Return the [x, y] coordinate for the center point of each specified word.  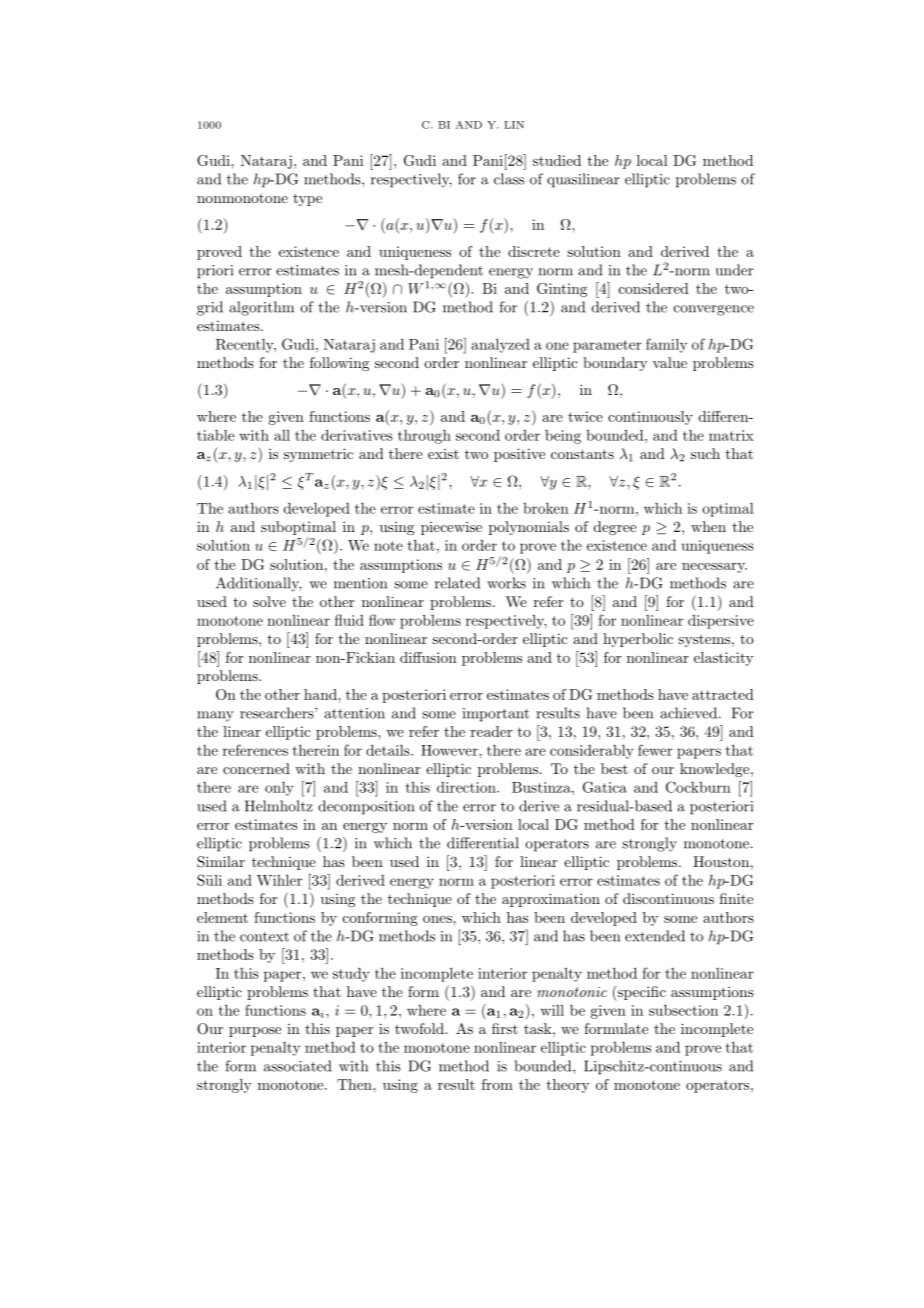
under [734, 270]
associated [297, 1066]
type [307, 199]
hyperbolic [638, 640]
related [457, 583]
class [509, 179]
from [497, 1084]
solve [269, 601]
